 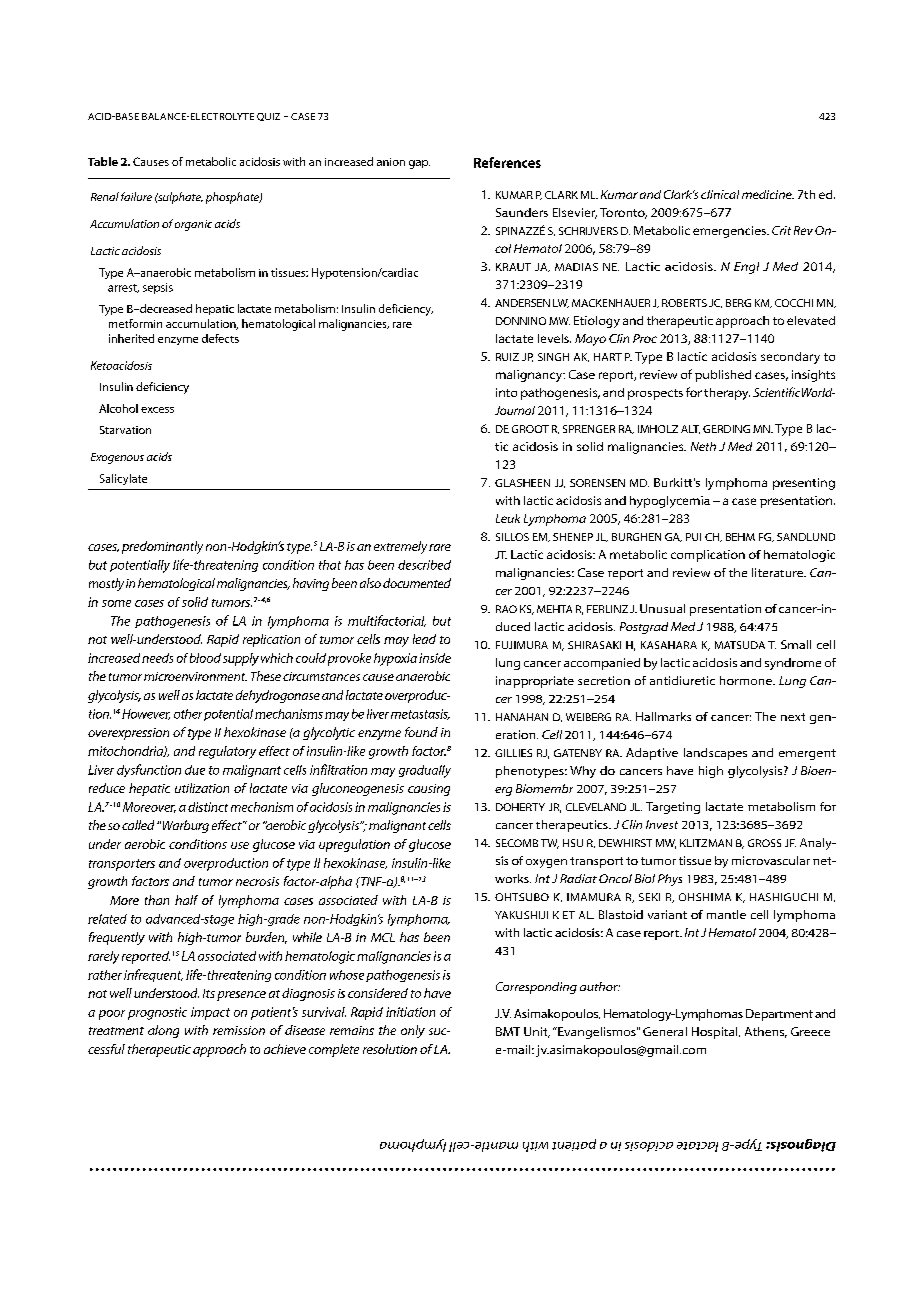 What do you see at coordinates (208, 807) in the screenshot?
I see `distinct` at bounding box center [208, 807].
